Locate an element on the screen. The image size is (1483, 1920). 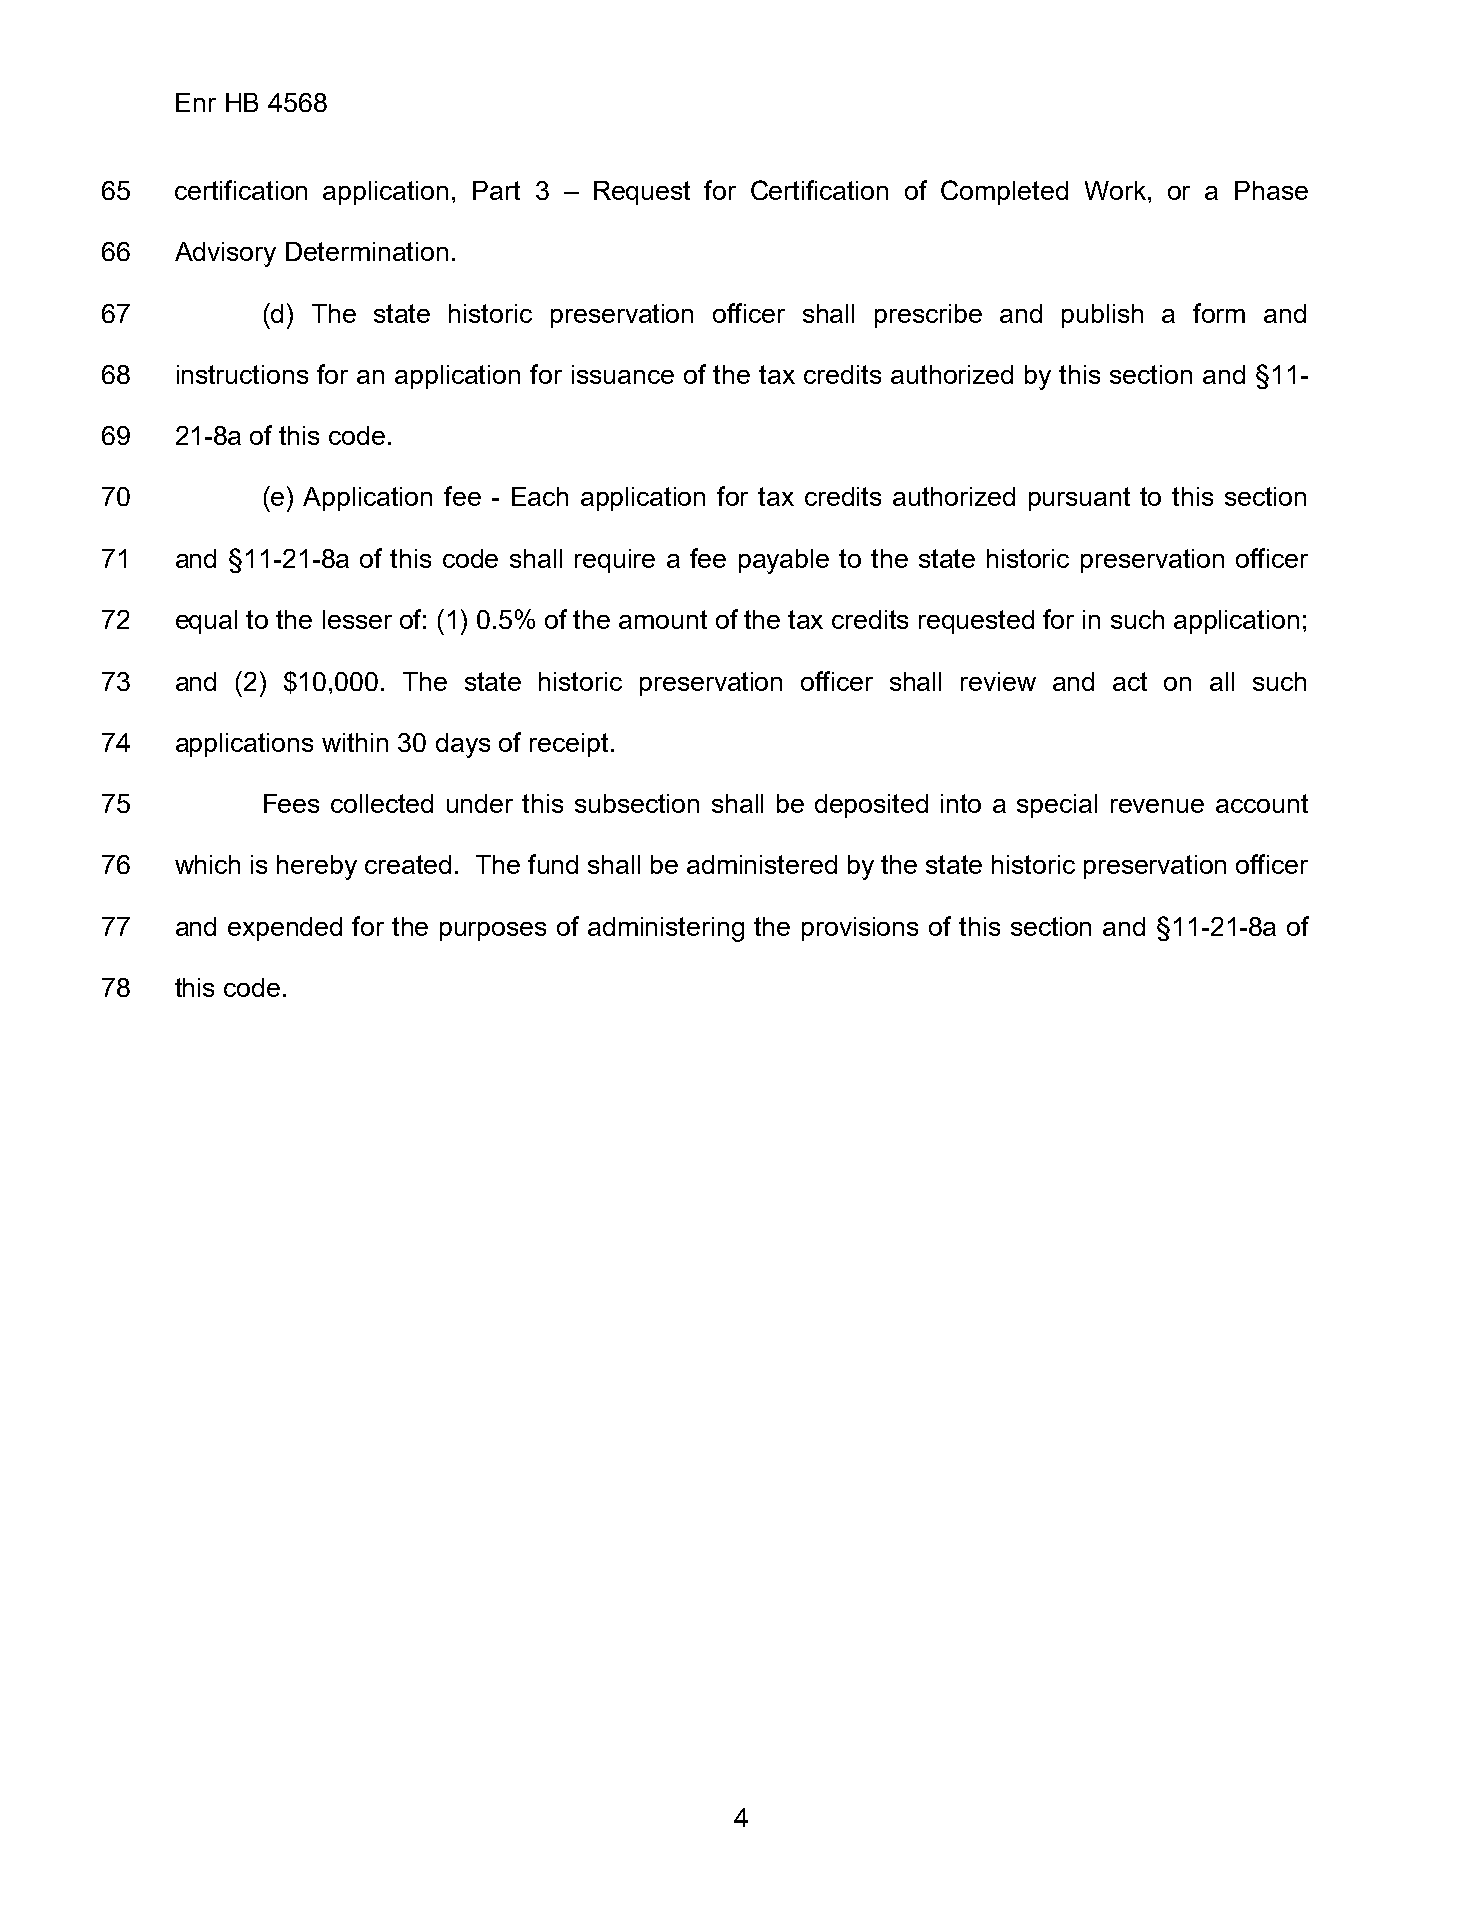
act is located at coordinates (1130, 681).
